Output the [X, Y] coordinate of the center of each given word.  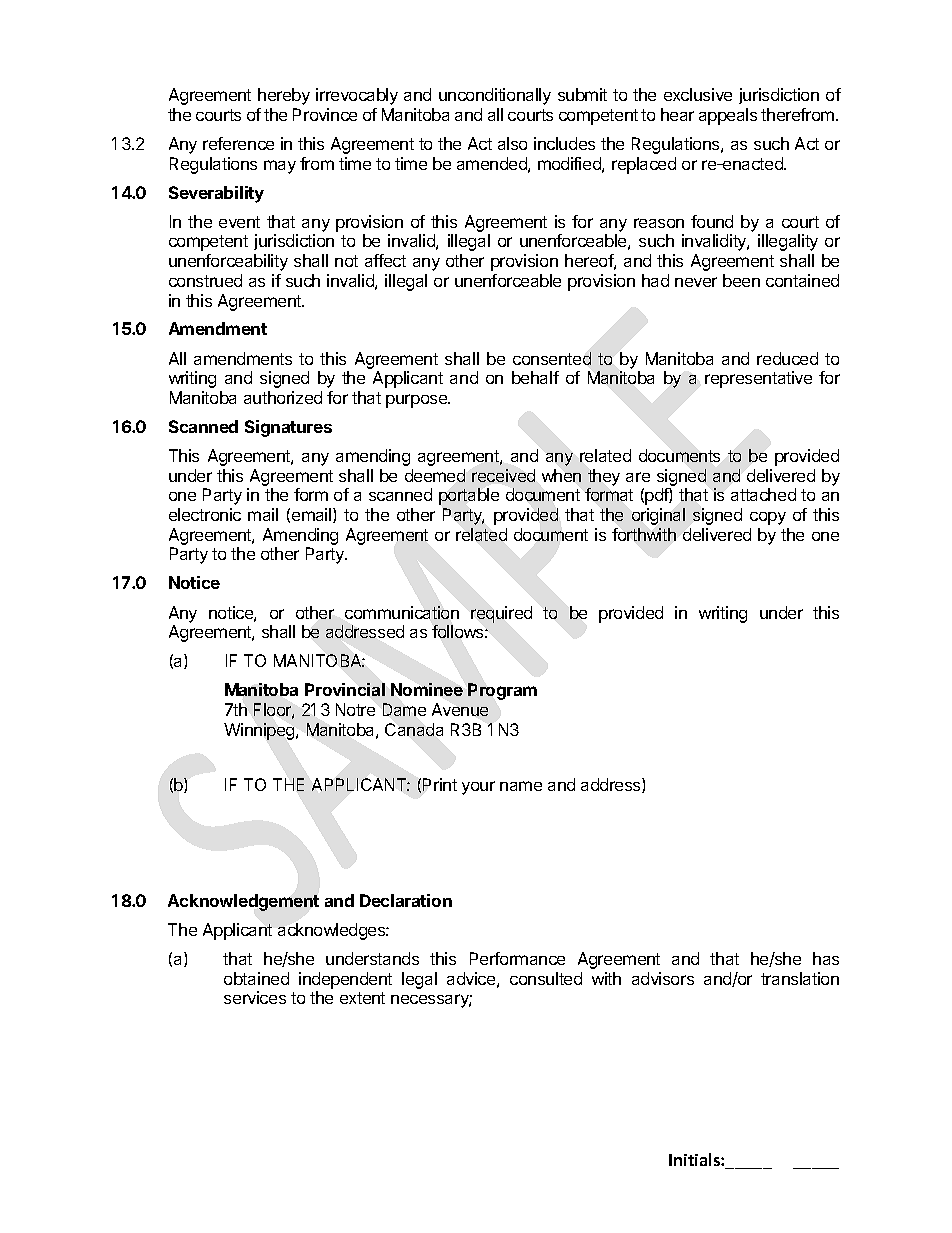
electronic [205, 514]
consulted [546, 978]
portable [469, 496]
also [512, 143]
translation [800, 978]
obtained [256, 978]
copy [768, 518]
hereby [284, 96]
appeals [728, 116]
